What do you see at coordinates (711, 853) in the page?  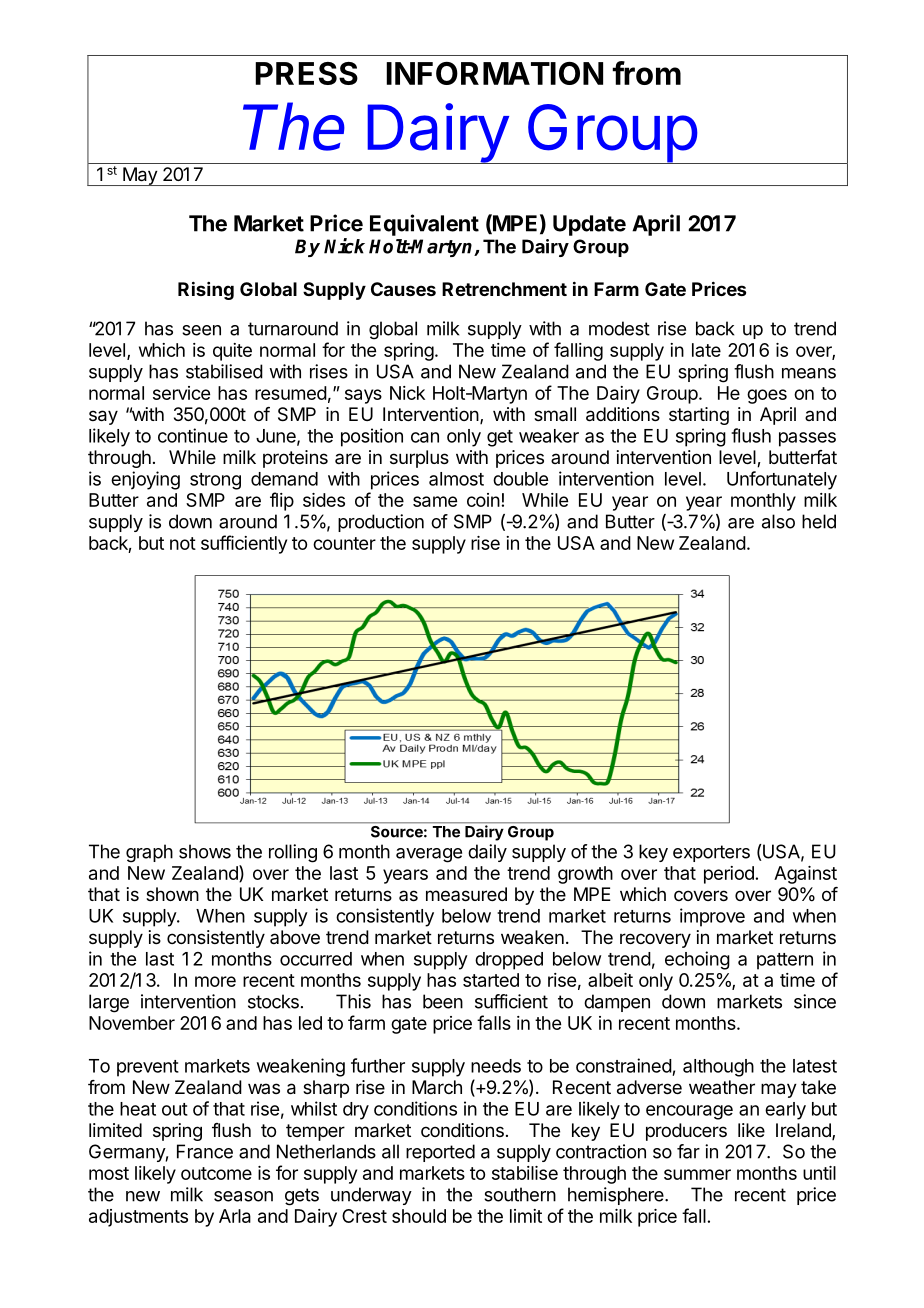 I see `exporters` at bounding box center [711, 853].
